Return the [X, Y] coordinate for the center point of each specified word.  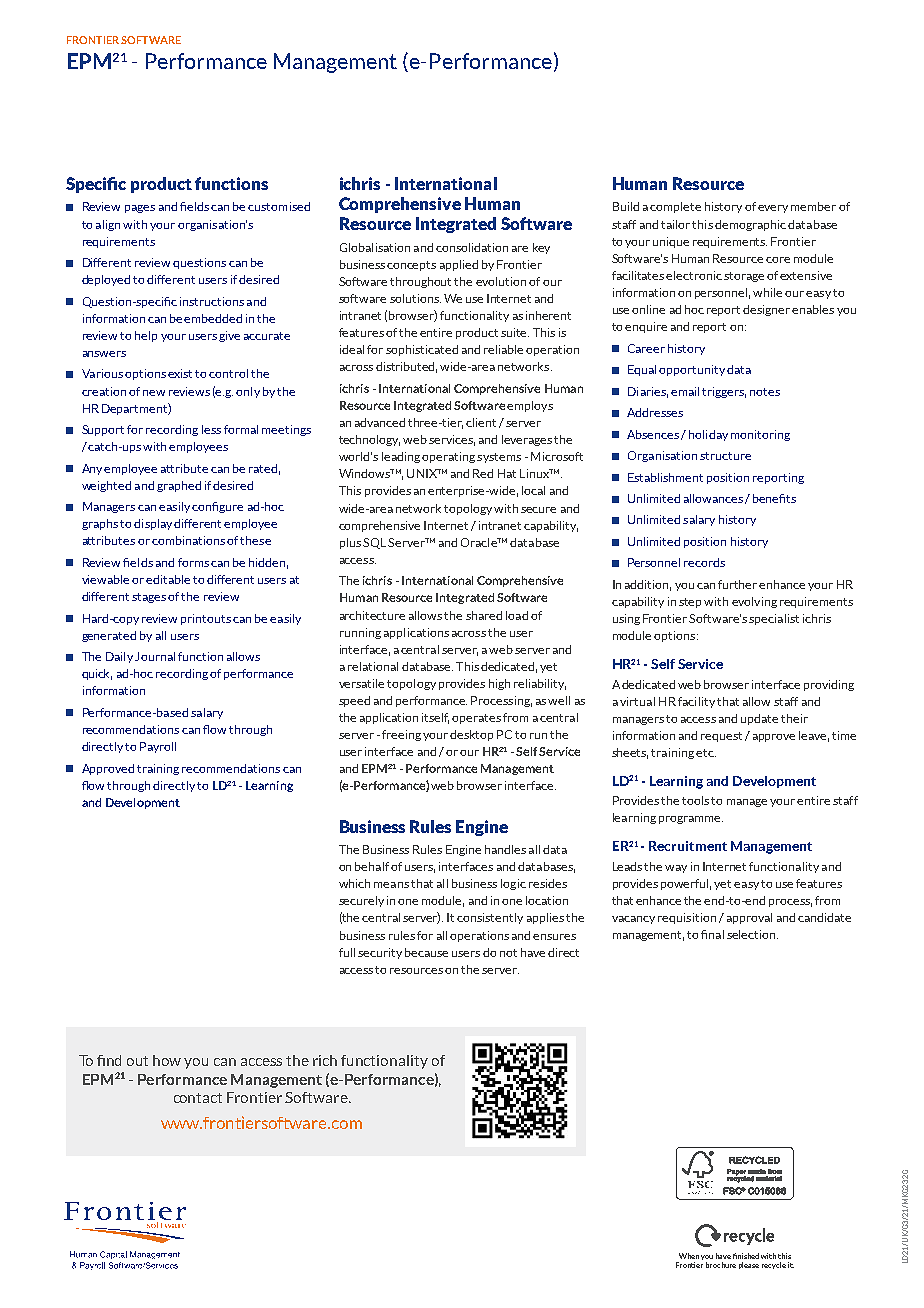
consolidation [472, 247]
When [689, 1256]
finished [746, 1256]
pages [140, 209]
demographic [750, 225]
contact [198, 1098]
